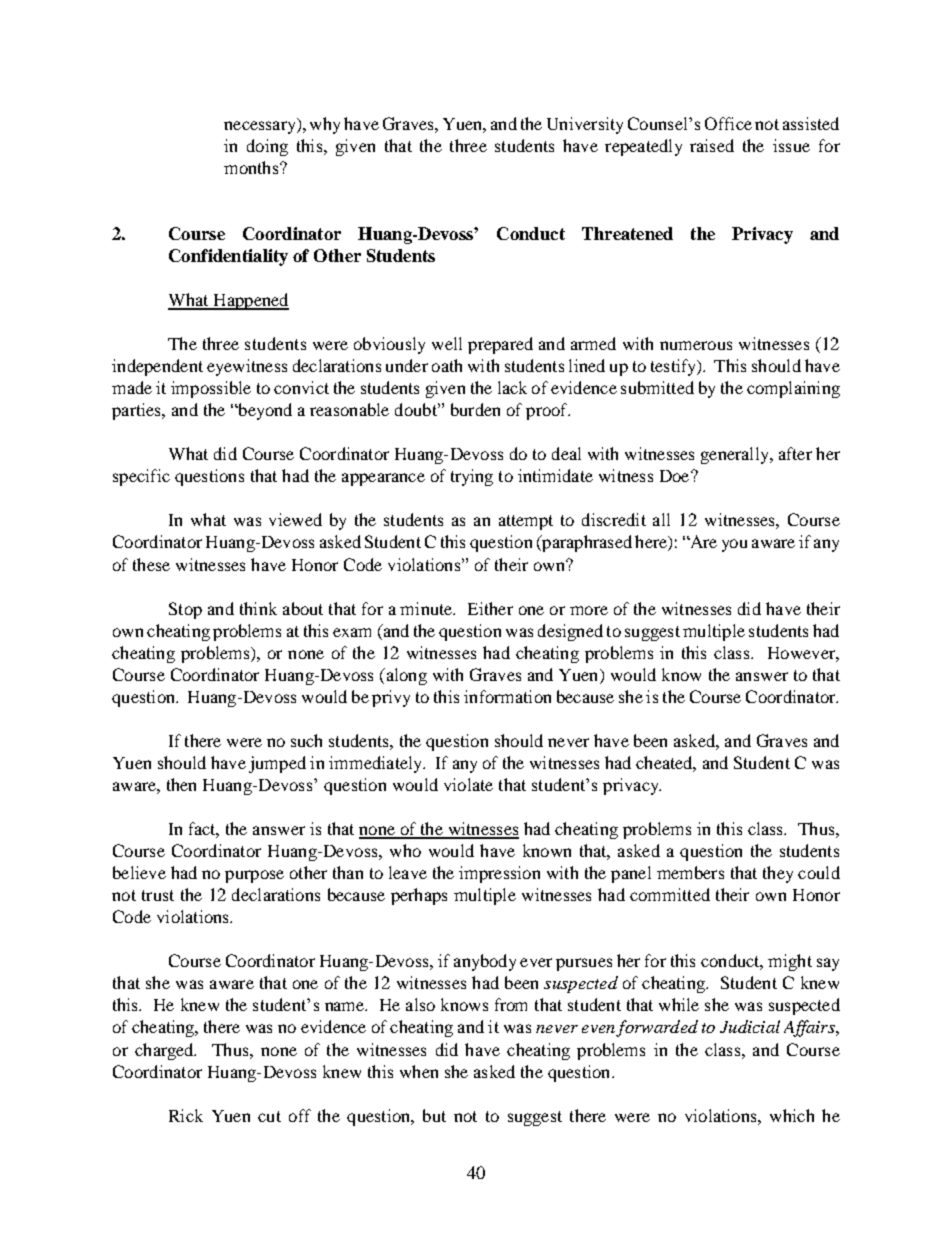  I want to click on but, so click(434, 1115).
